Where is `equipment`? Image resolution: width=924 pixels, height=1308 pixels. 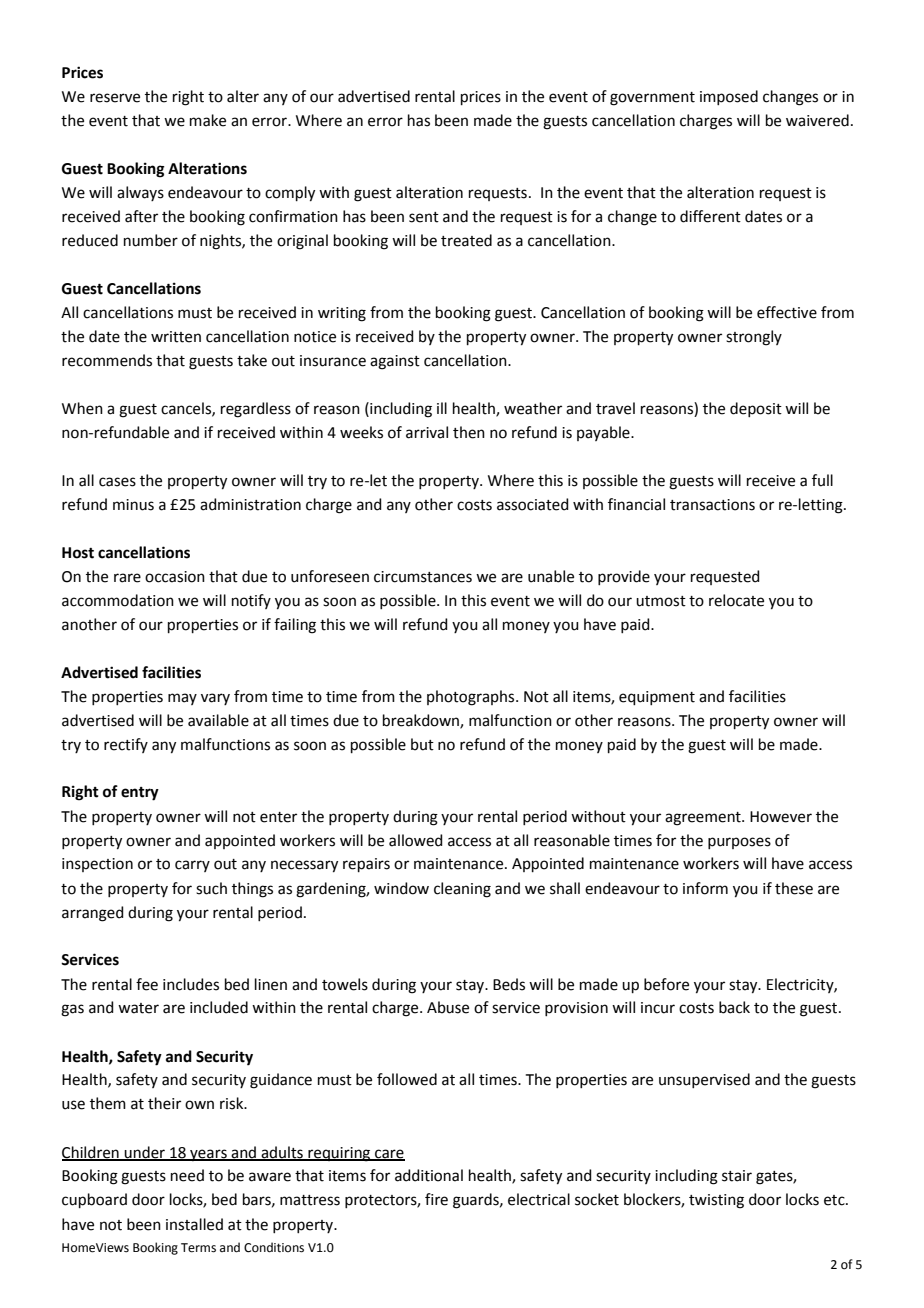
equipment is located at coordinates (657, 698).
